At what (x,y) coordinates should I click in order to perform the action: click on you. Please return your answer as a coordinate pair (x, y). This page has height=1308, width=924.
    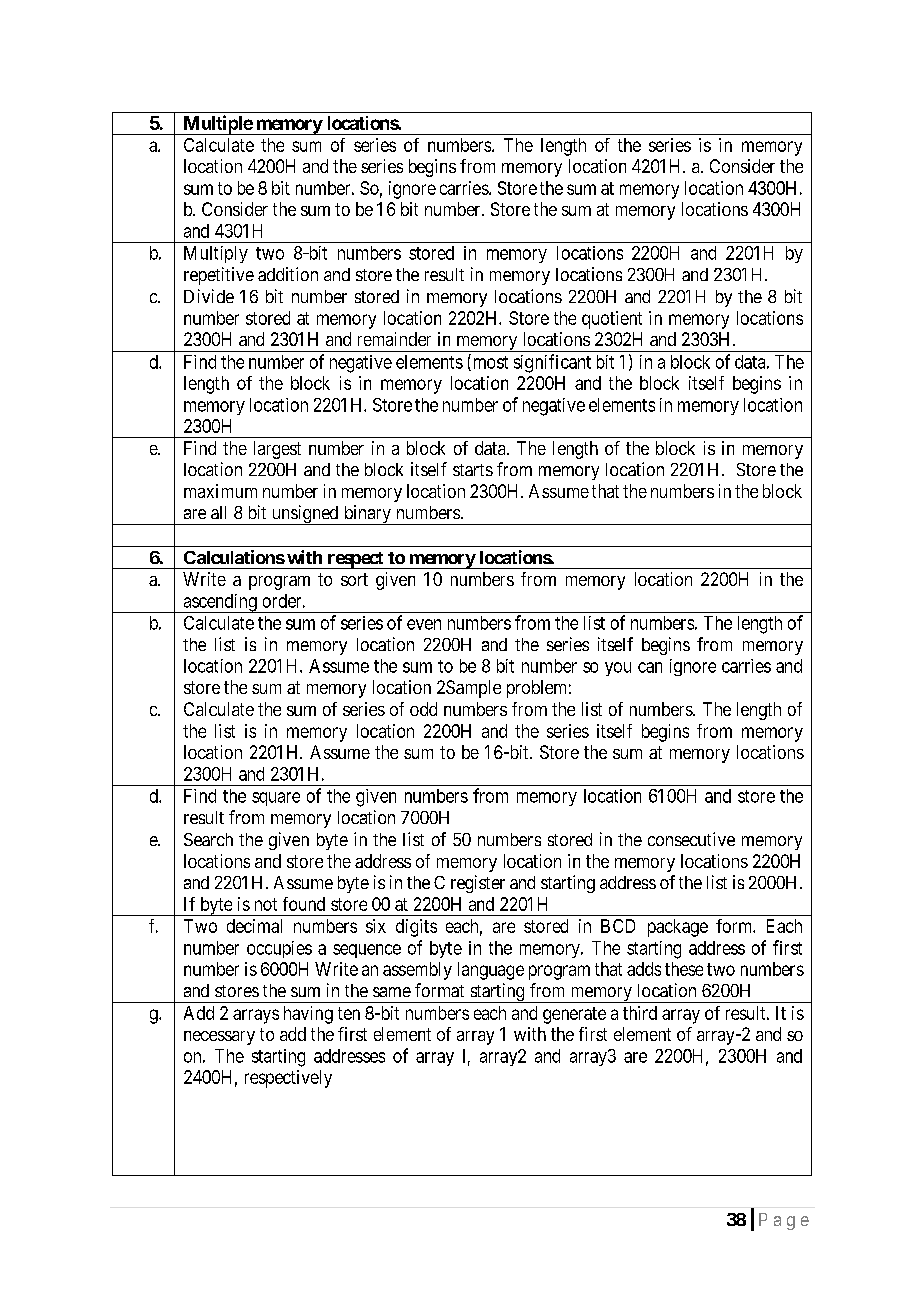
    Looking at the image, I should click on (618, 669).
